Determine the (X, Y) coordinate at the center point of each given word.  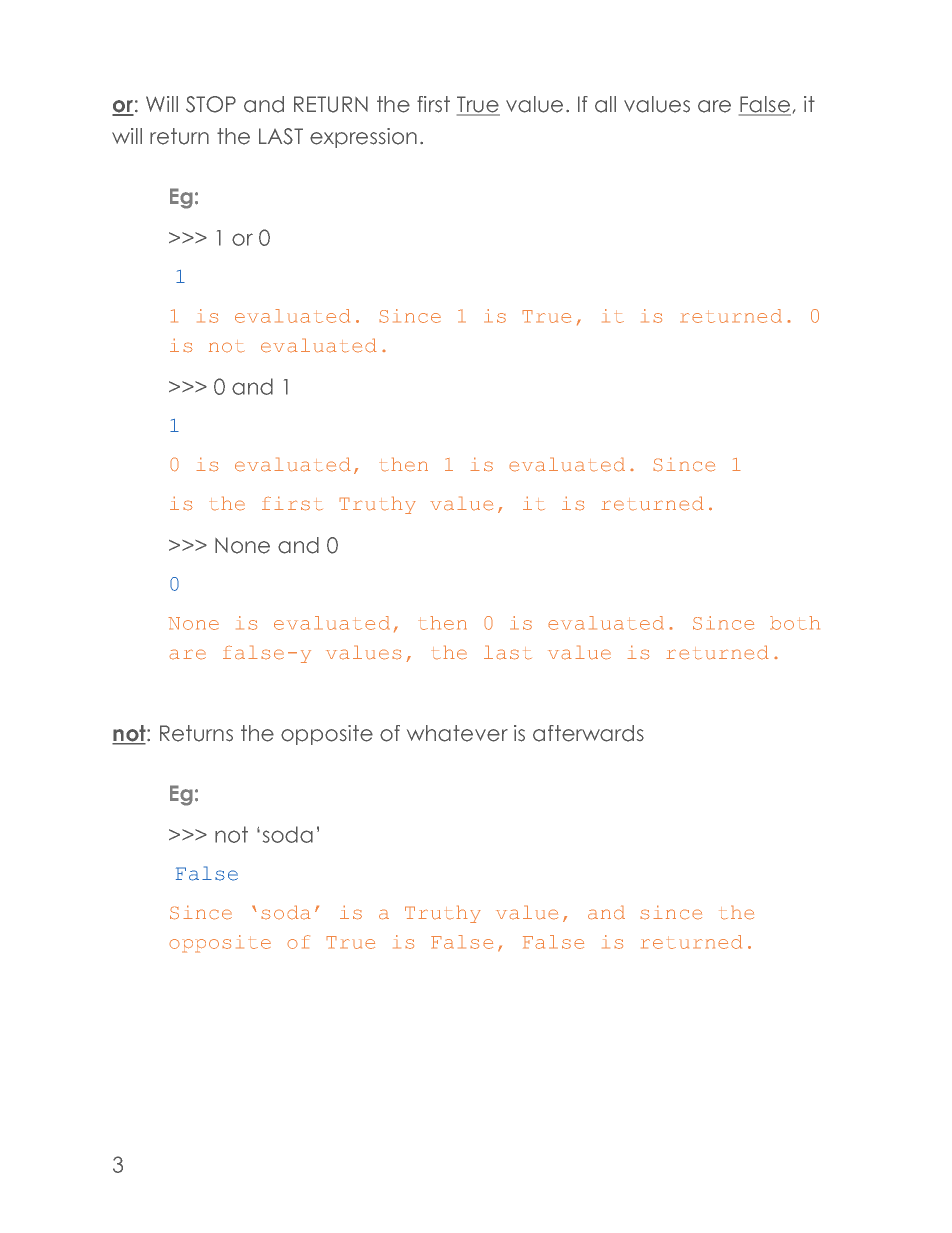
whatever (457, 733)
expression (363, 138)
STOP (211, 104)
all (605, 104)
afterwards (588, 733)
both (795, 623)
